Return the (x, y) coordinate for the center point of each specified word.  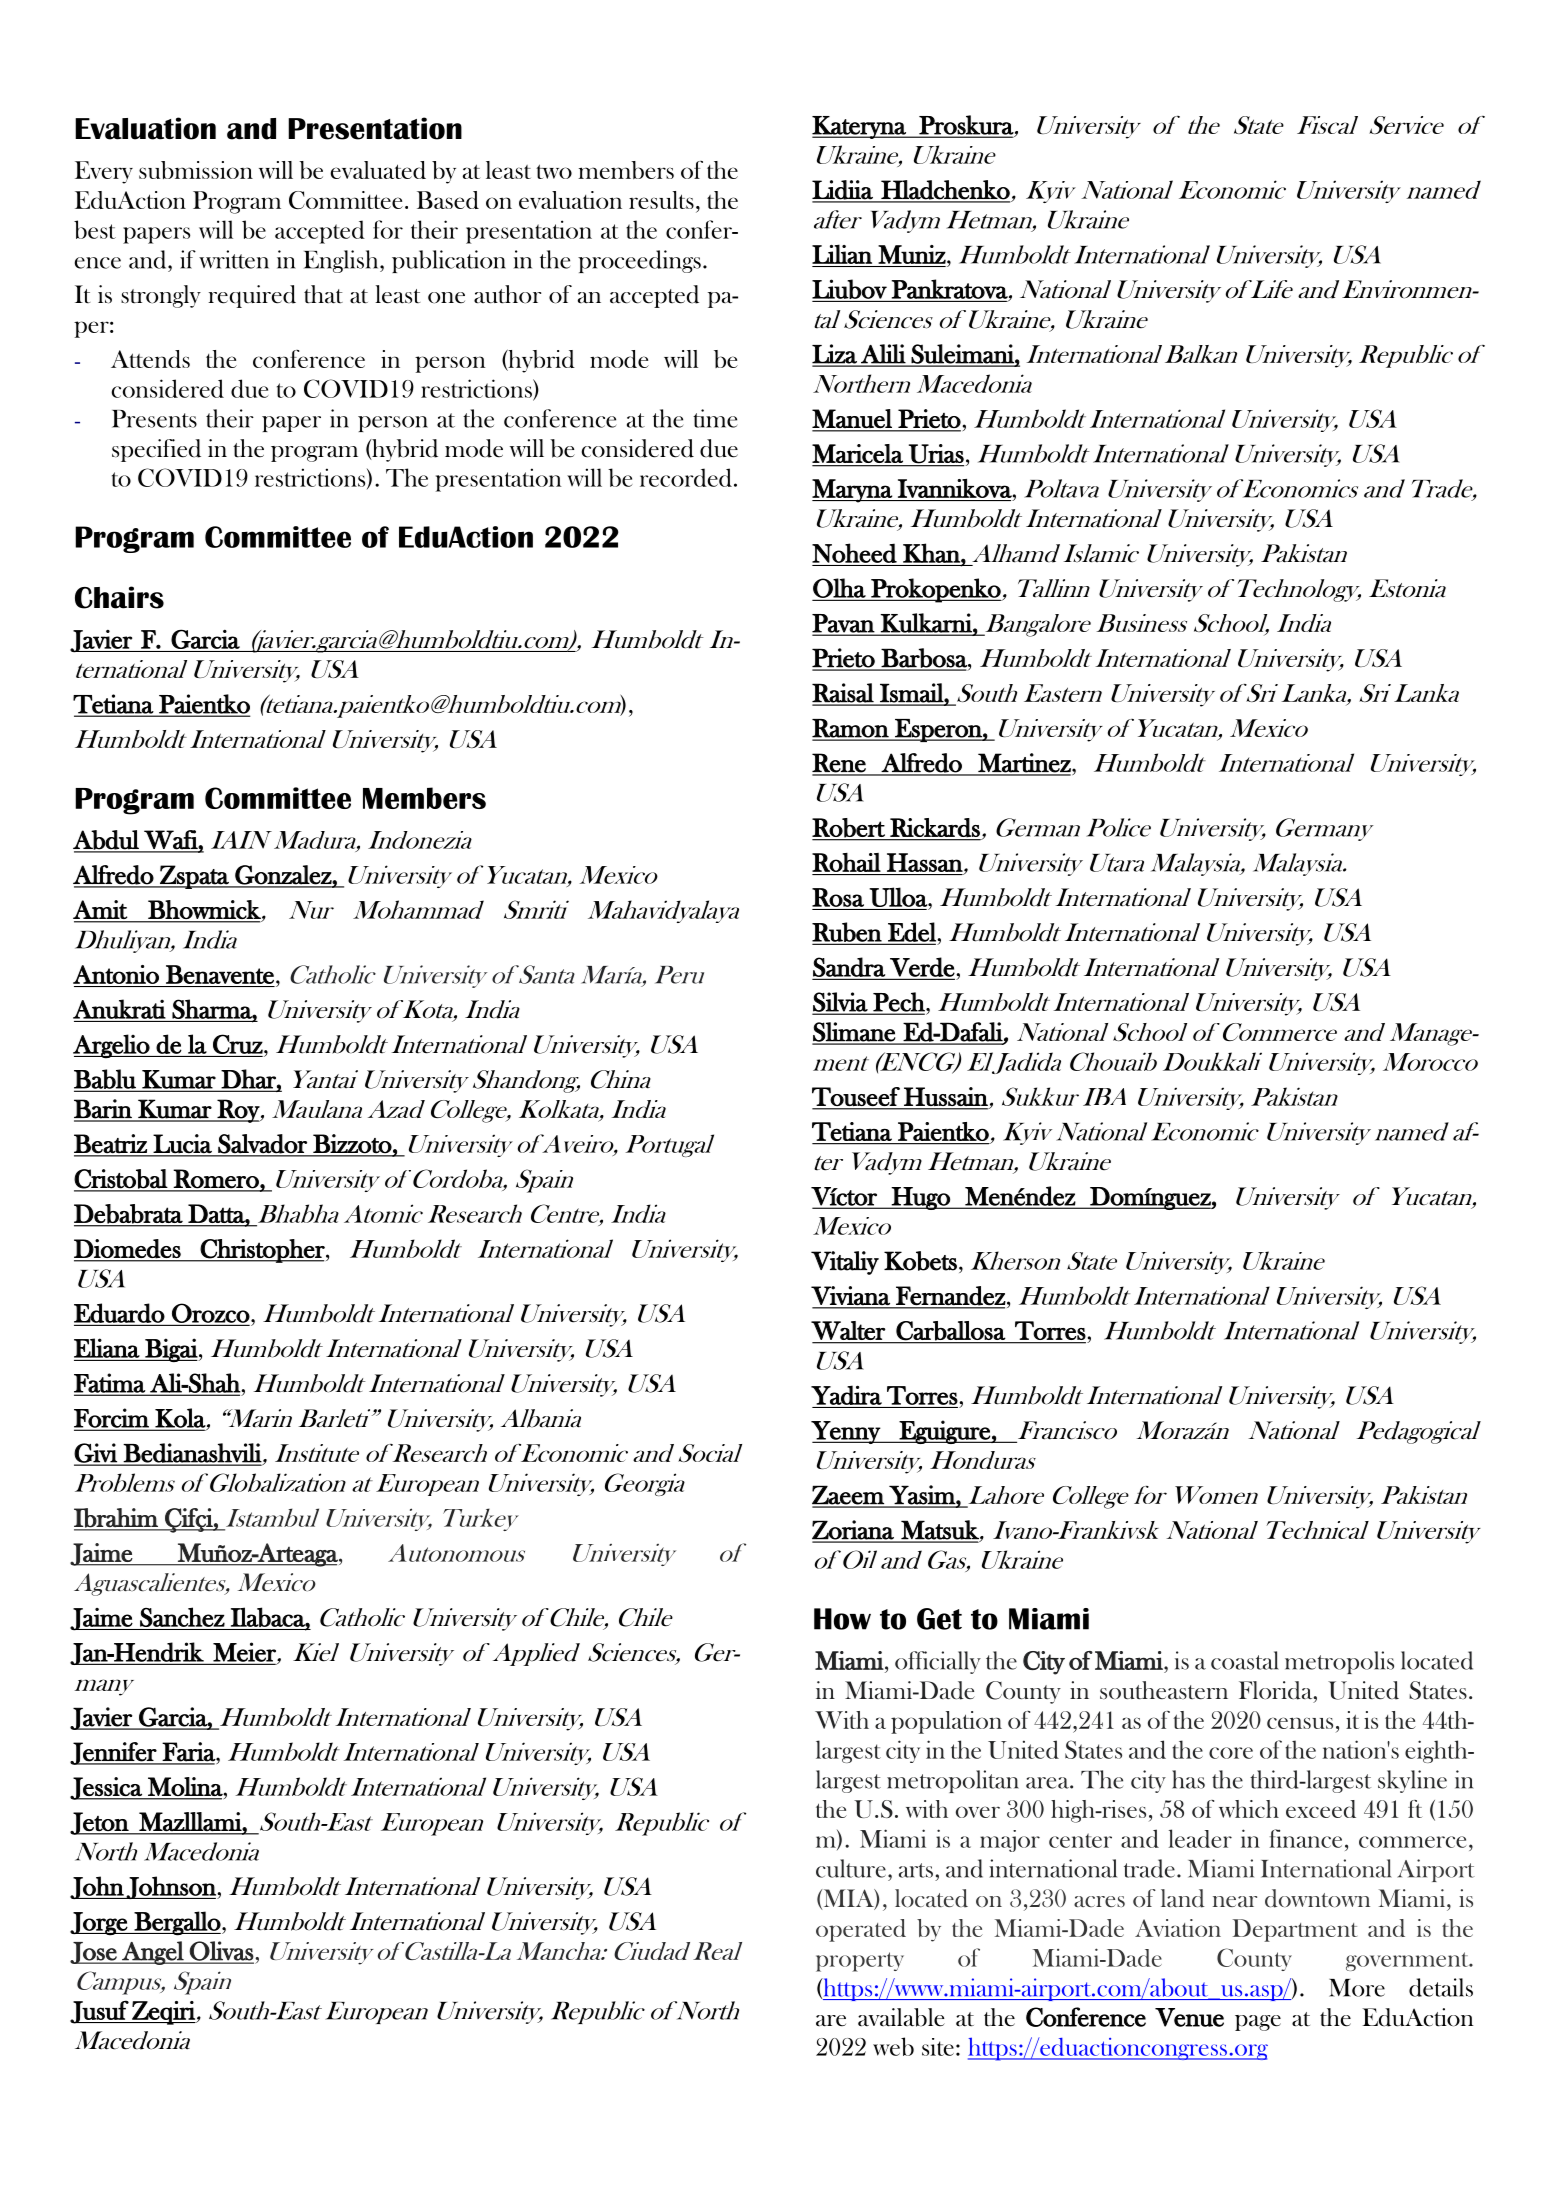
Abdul (107, 841)
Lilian (842, 254)
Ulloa (899, 897)
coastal (1245, 1660)
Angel (153, 1953)
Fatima (110, 1384)
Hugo (921, 1198)
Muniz (913, 254)
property (860, 1962)
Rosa (838, 897)
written (234, 259)
